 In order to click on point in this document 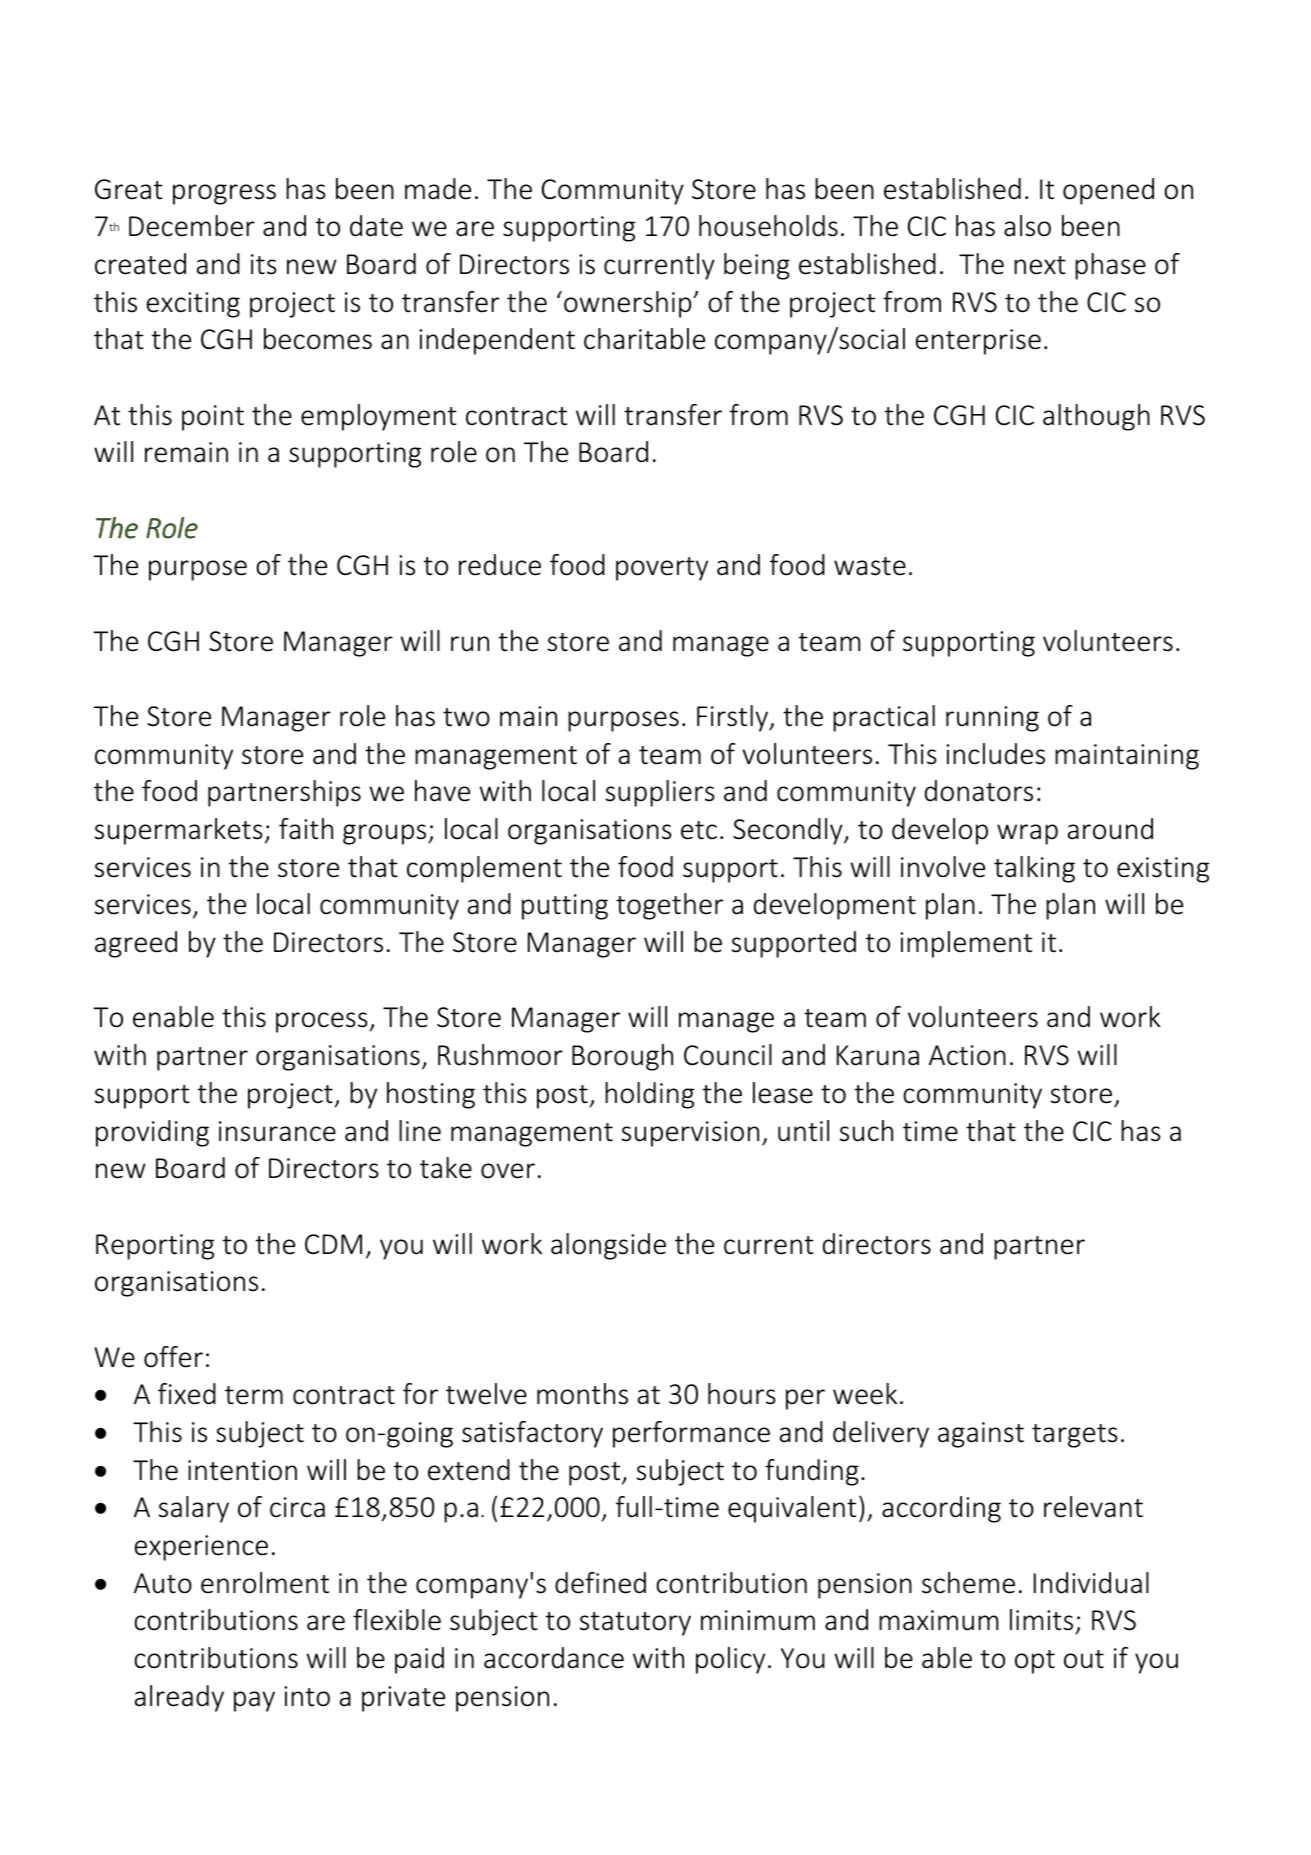, I will do `click(213, 418)`.
